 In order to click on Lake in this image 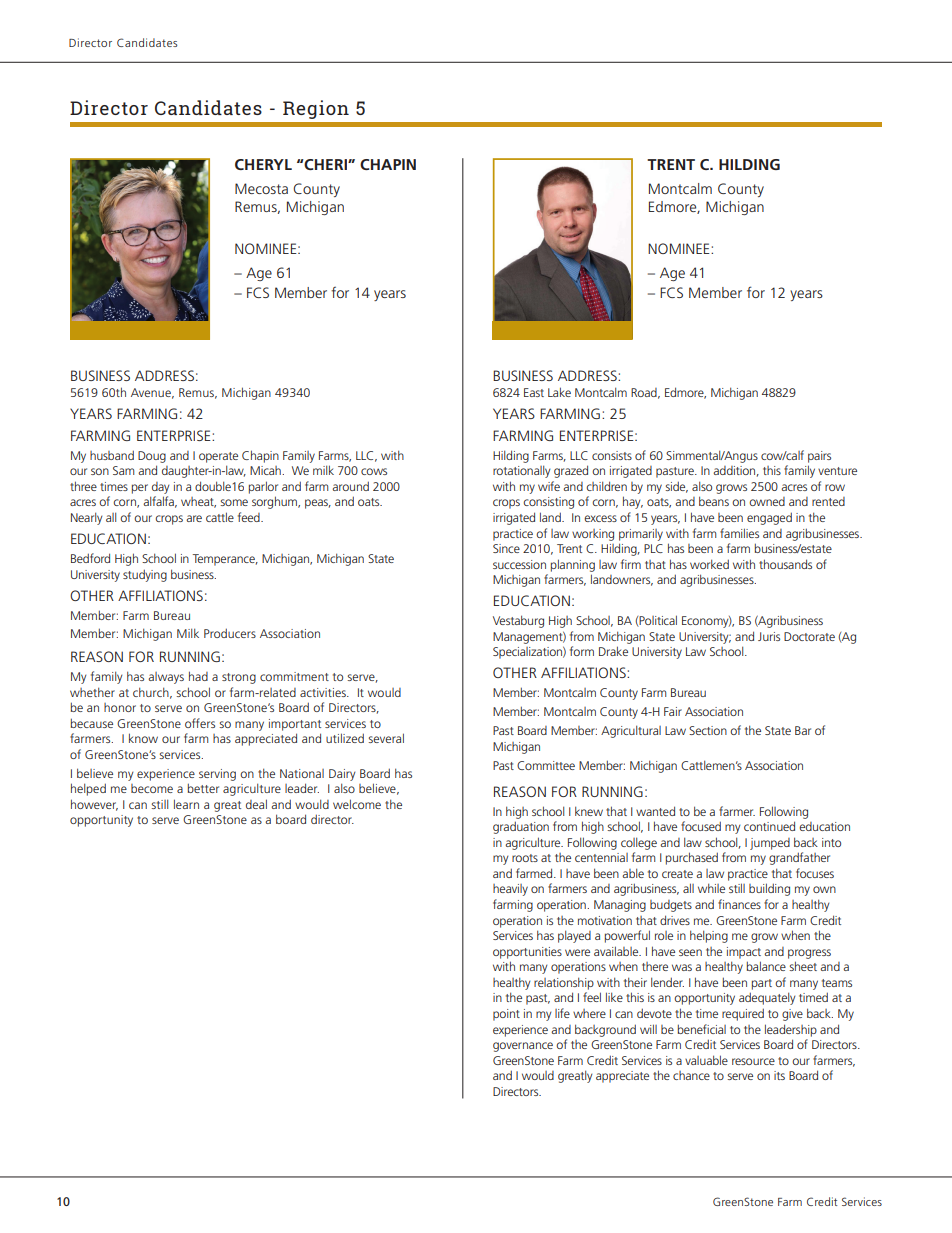, I will do `click(559, 392)`.
